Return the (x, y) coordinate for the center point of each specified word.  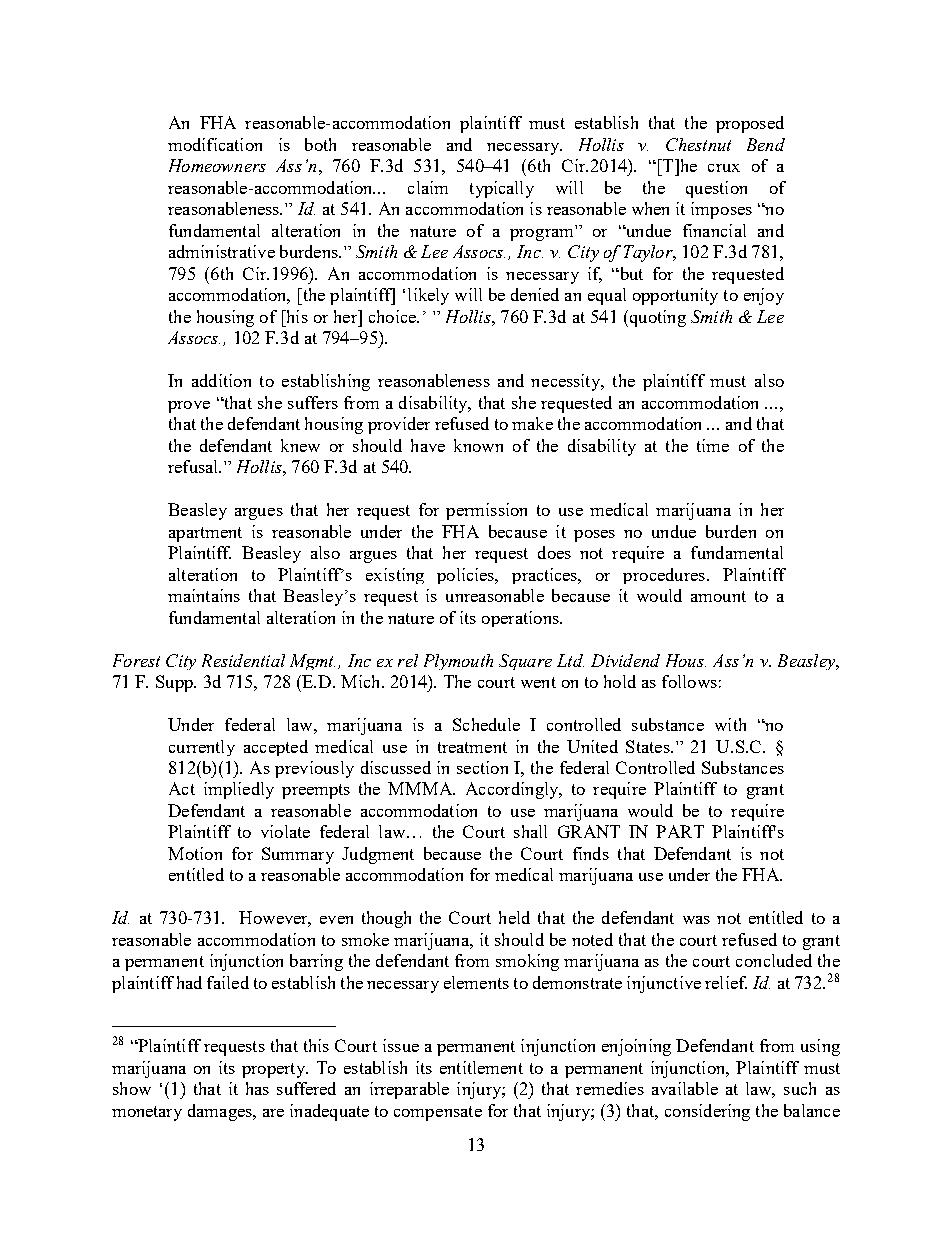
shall (530, 831)
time (713, 445)
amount (718, 596)
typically (502, 189)
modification (215, 144)
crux (724, 168)
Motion (195, 853)
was (696, 920)
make (532, 423)
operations (521, 619)
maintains (204, 595)
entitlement (481, 1067)
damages (221, 1112)
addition (221, 380)
